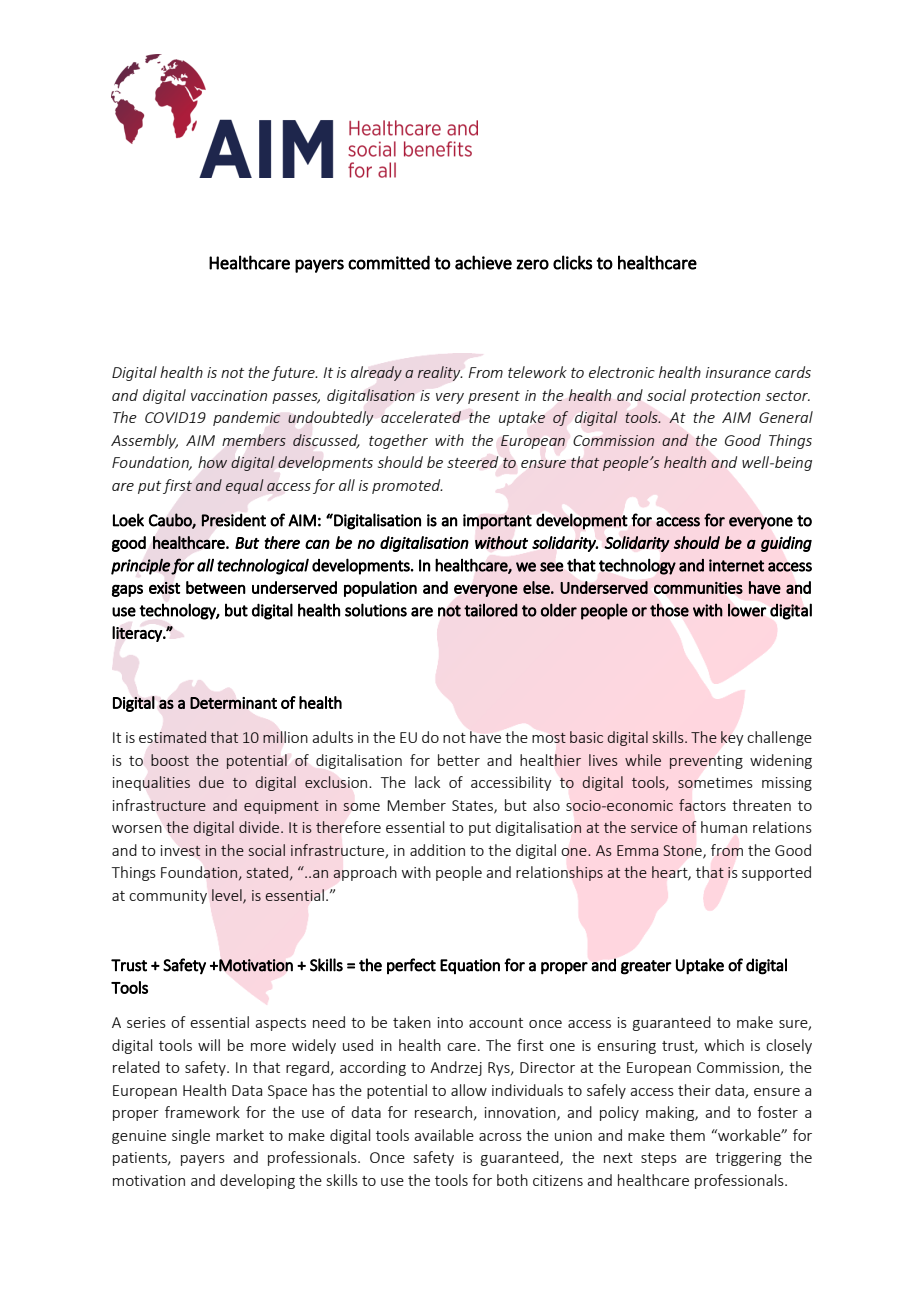  What do you see at coordinates (437, 850) in the screenshot?
I see `addition` at bounding box center [437, 850].
